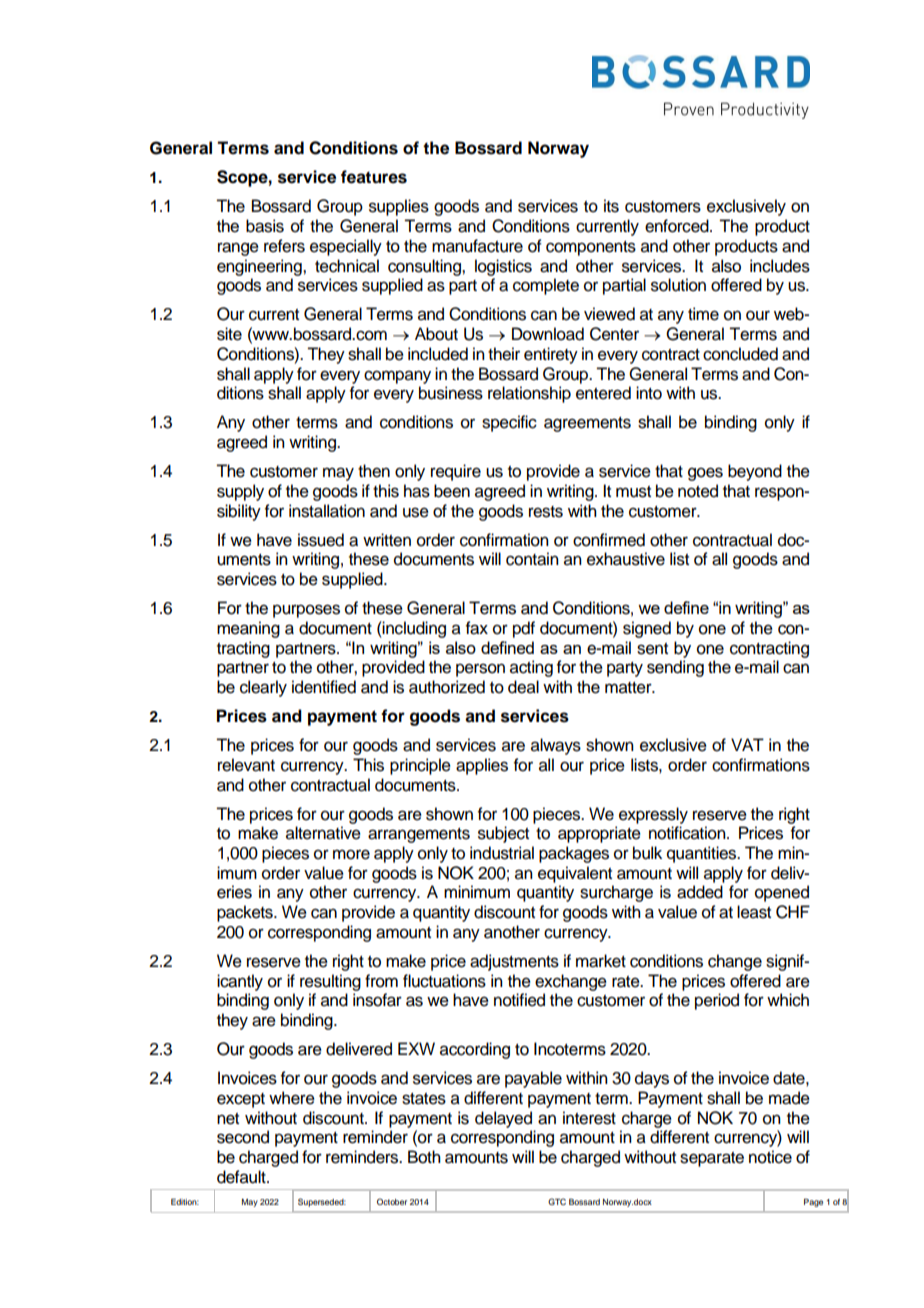  I want to click on least, so click(754, 912).
